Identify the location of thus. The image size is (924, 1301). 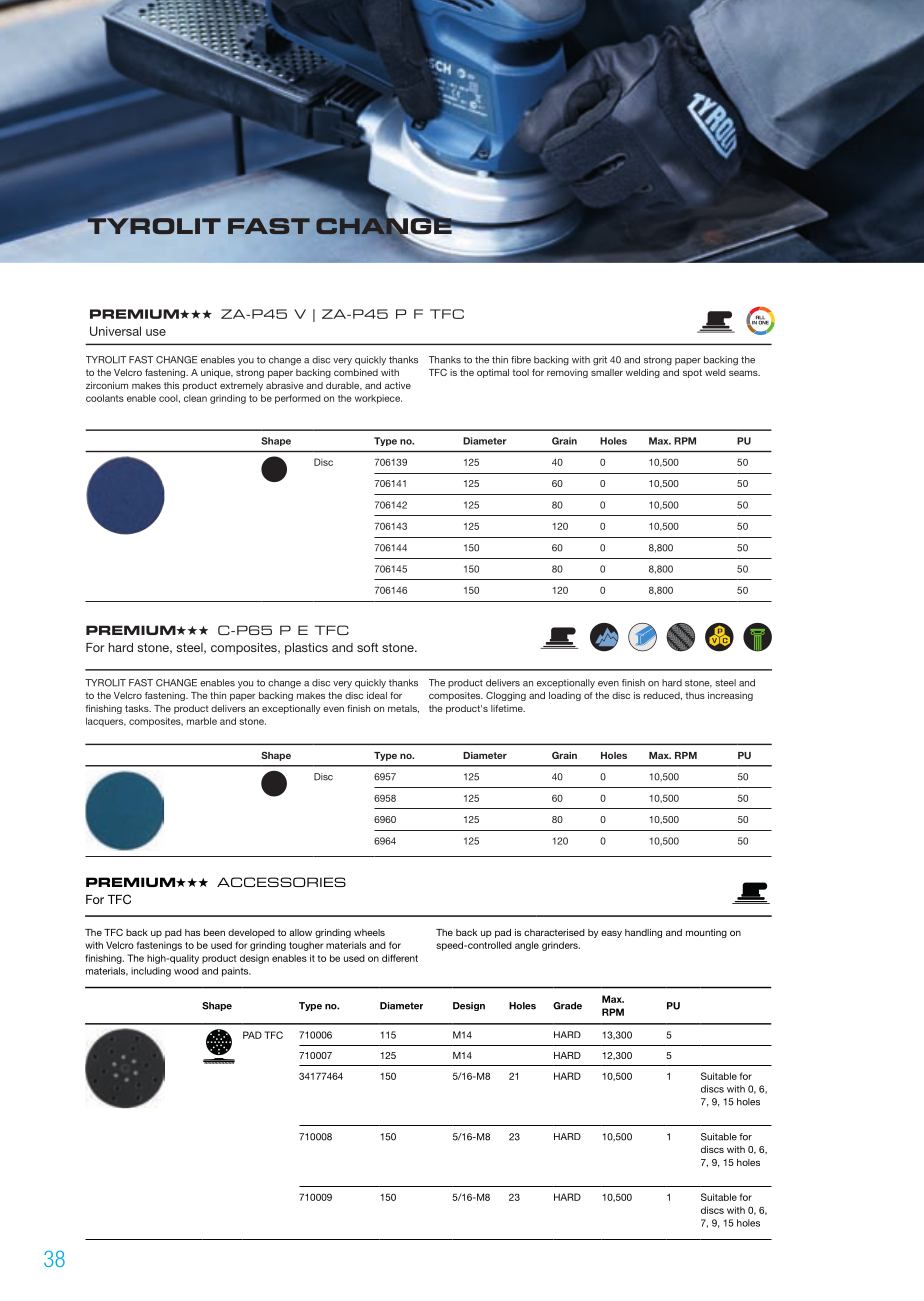
(695, 695).
